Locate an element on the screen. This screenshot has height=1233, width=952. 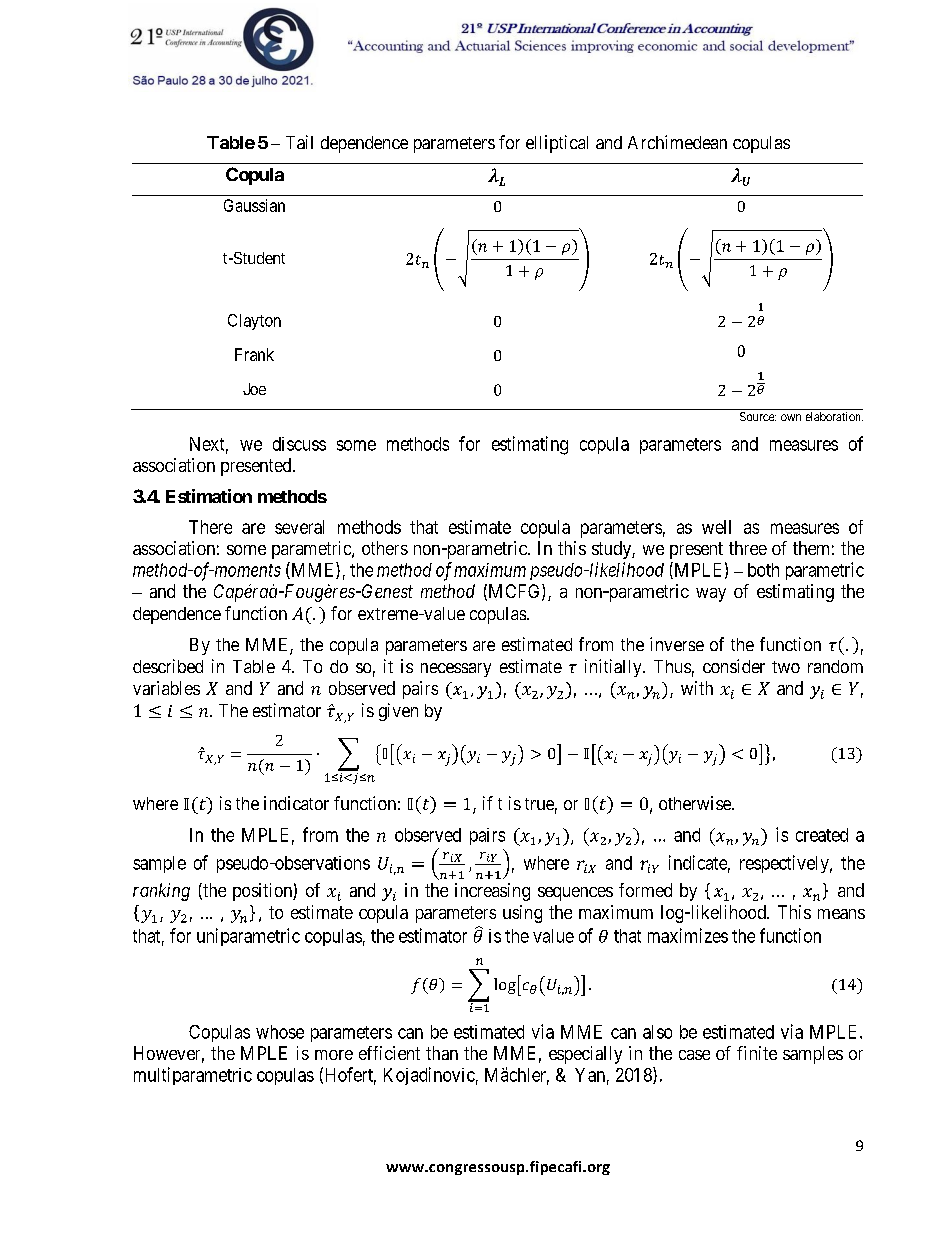
finite is located at coordinates (757, 1053).
